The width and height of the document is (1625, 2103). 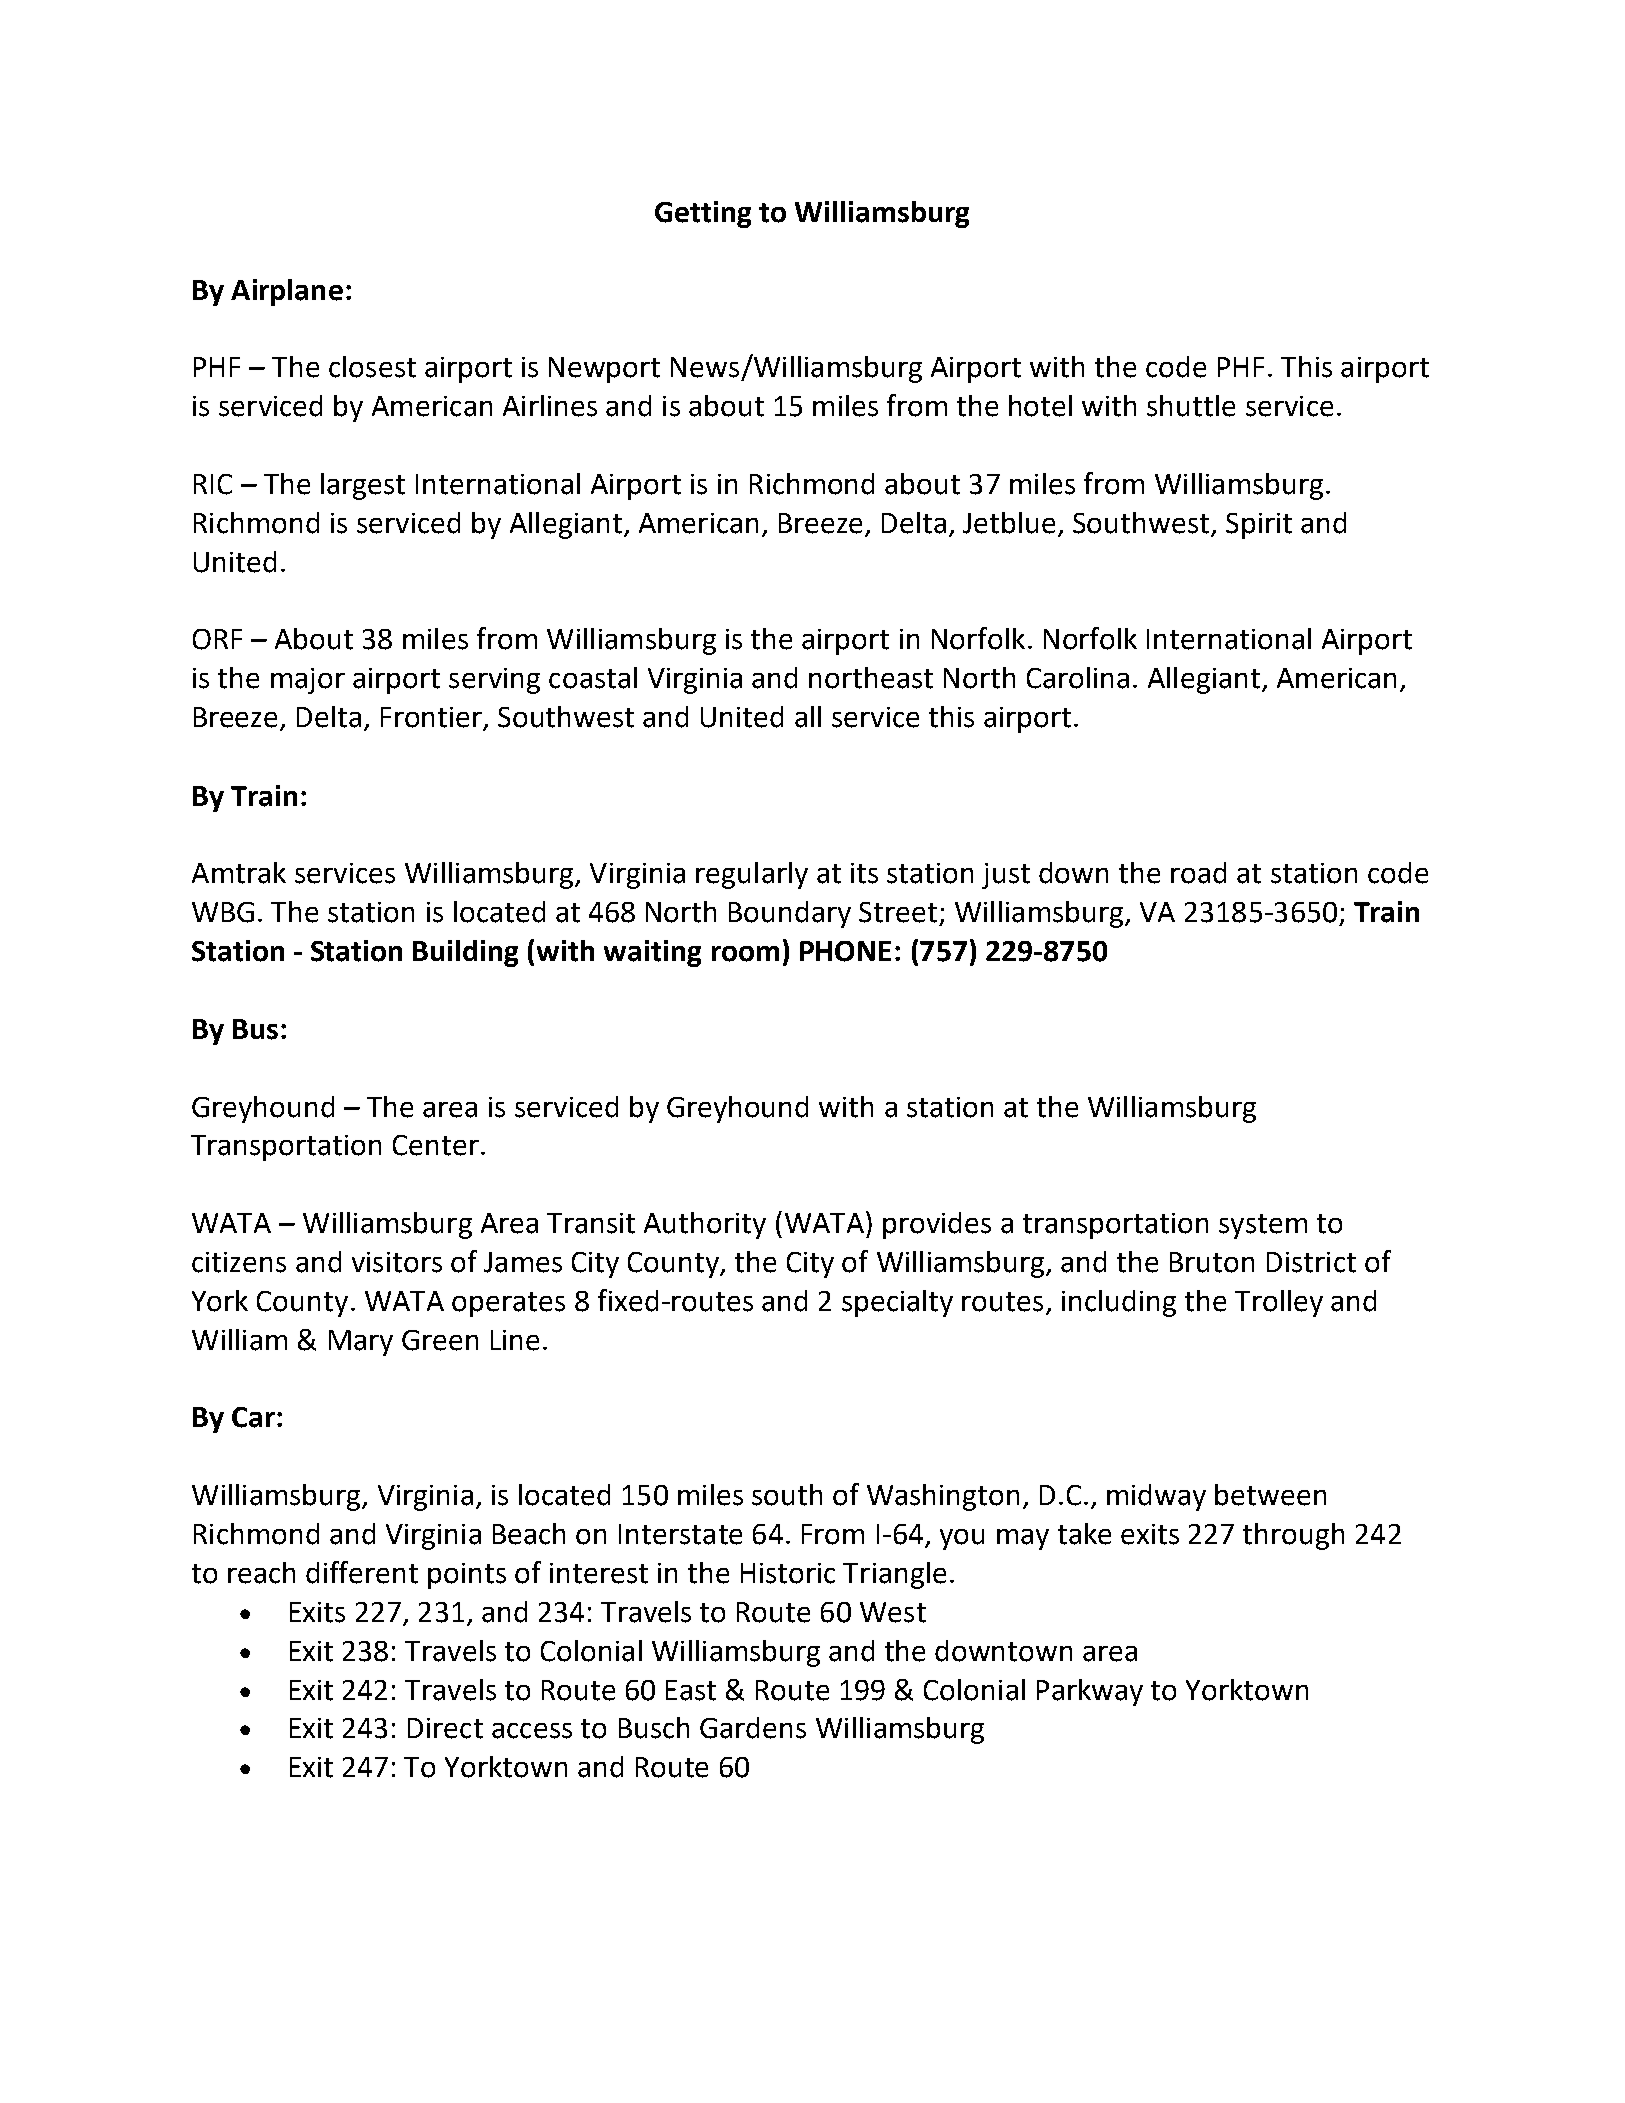 What do you see at coordinates (745, 954) in the document?
I see `room` at bounding box center [745, 954].
